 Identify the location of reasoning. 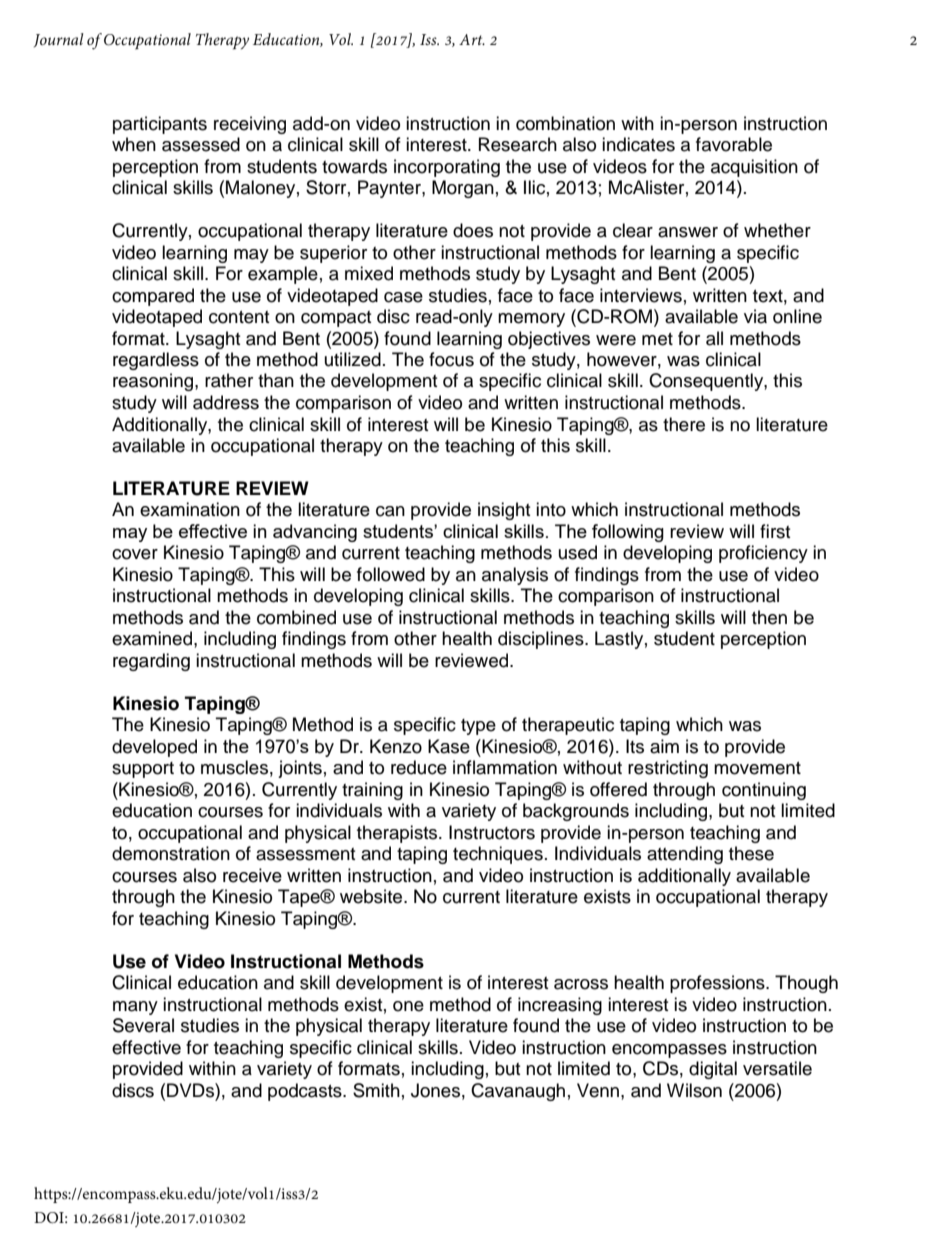
(154, 382).
